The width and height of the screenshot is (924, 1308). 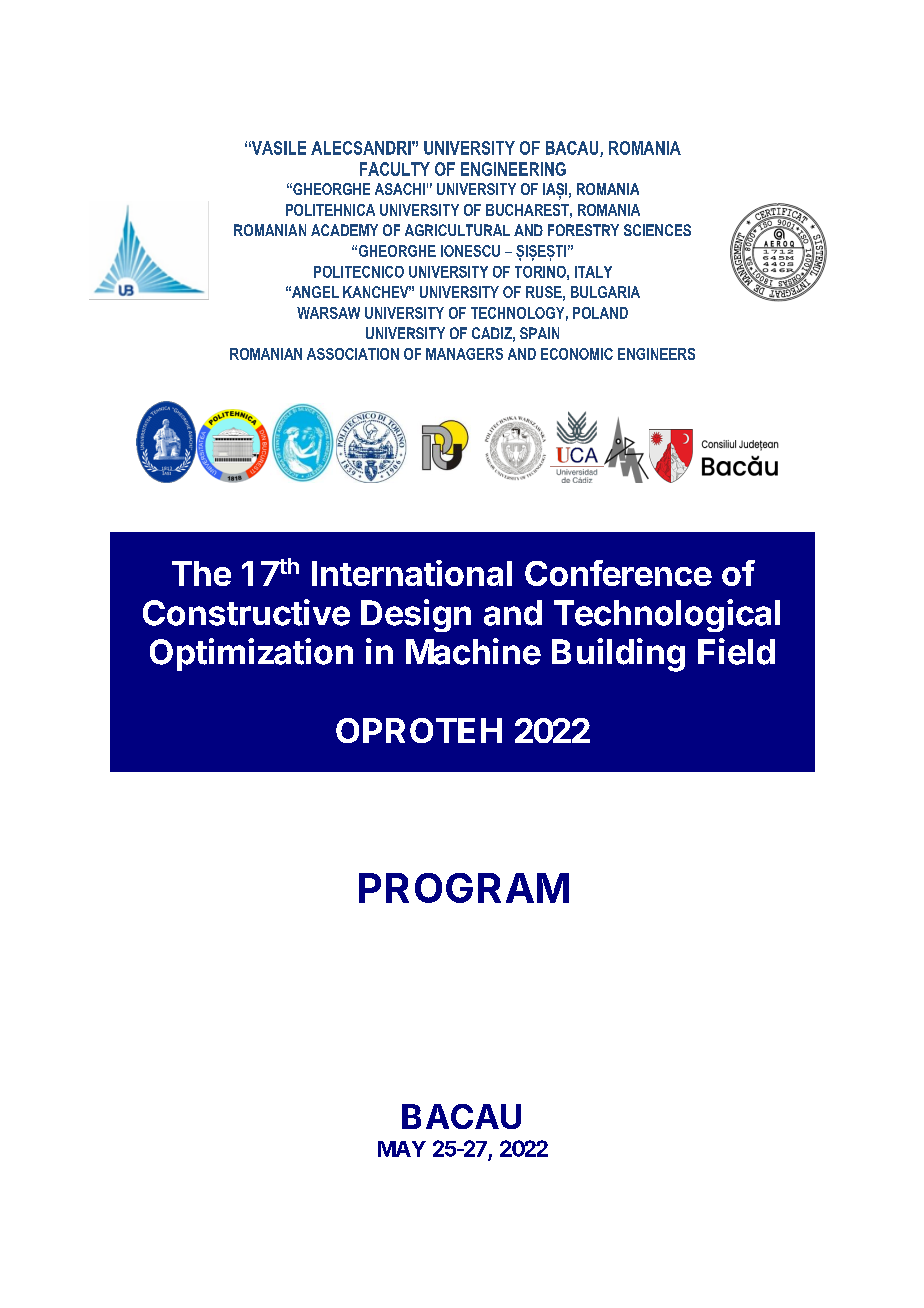 I want to click on Building, so click(x=618, y=655).
